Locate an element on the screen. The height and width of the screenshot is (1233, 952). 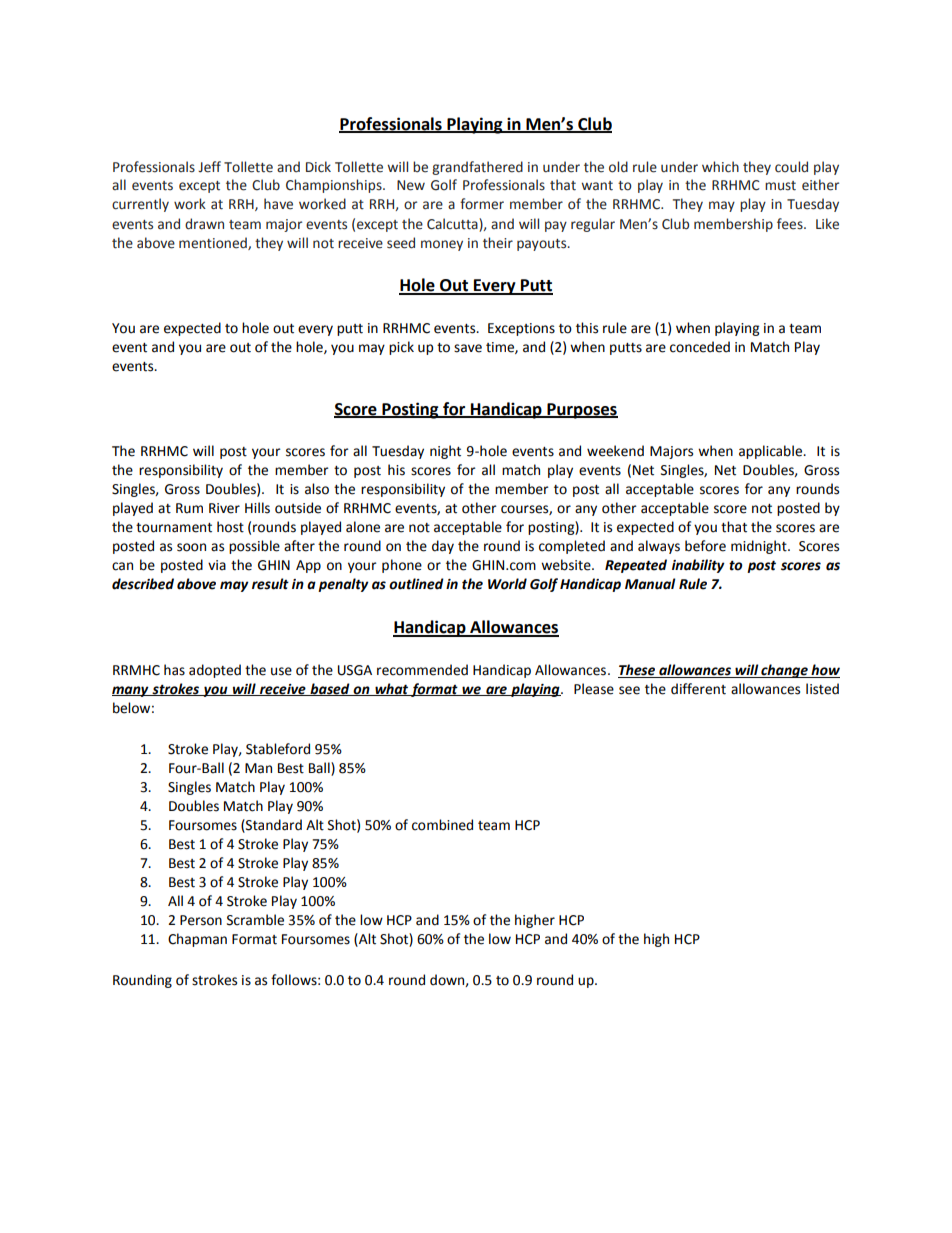
Person is located at coordinates (201, 920).
